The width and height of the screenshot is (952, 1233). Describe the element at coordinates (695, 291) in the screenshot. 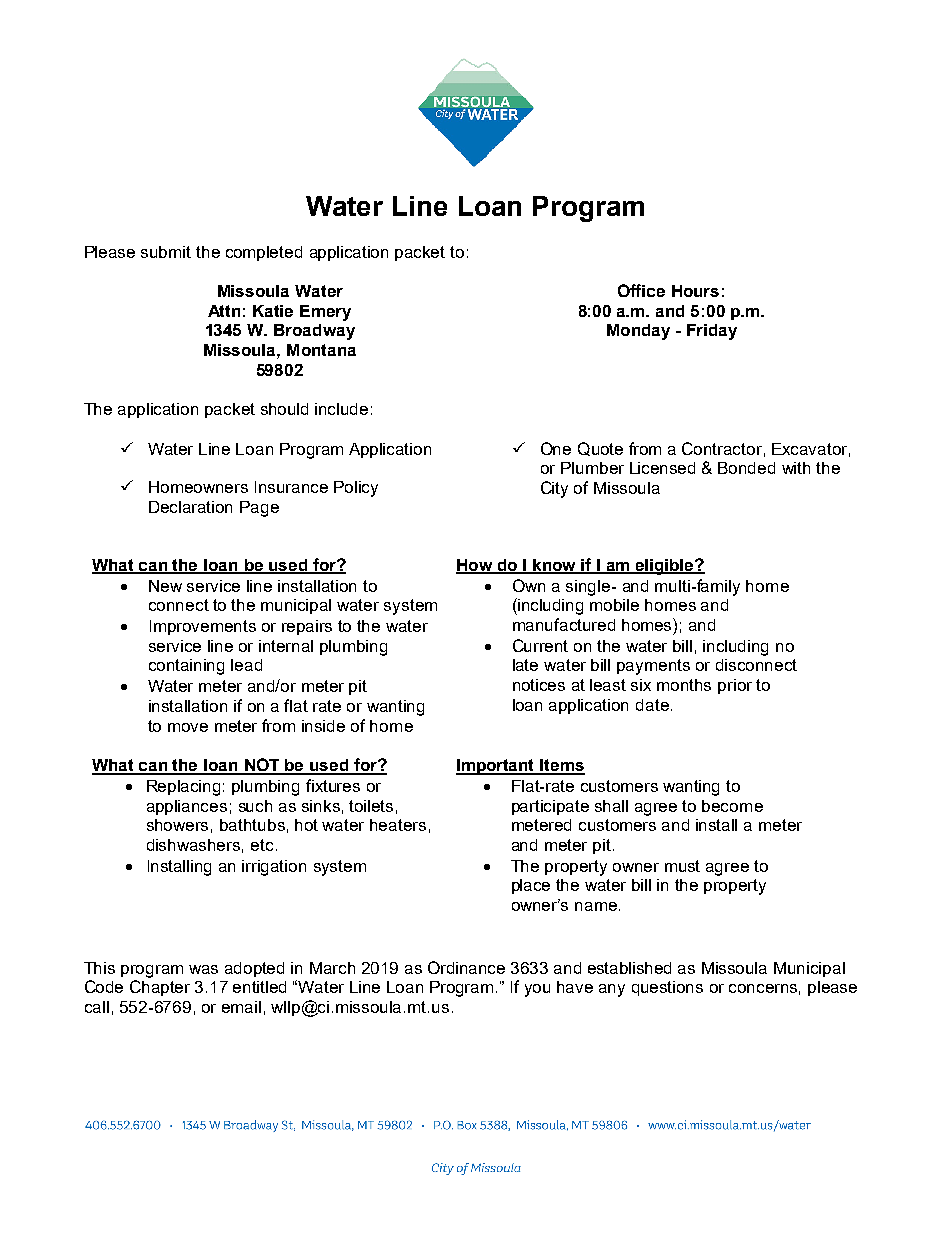

I see `Hours` at that location.
